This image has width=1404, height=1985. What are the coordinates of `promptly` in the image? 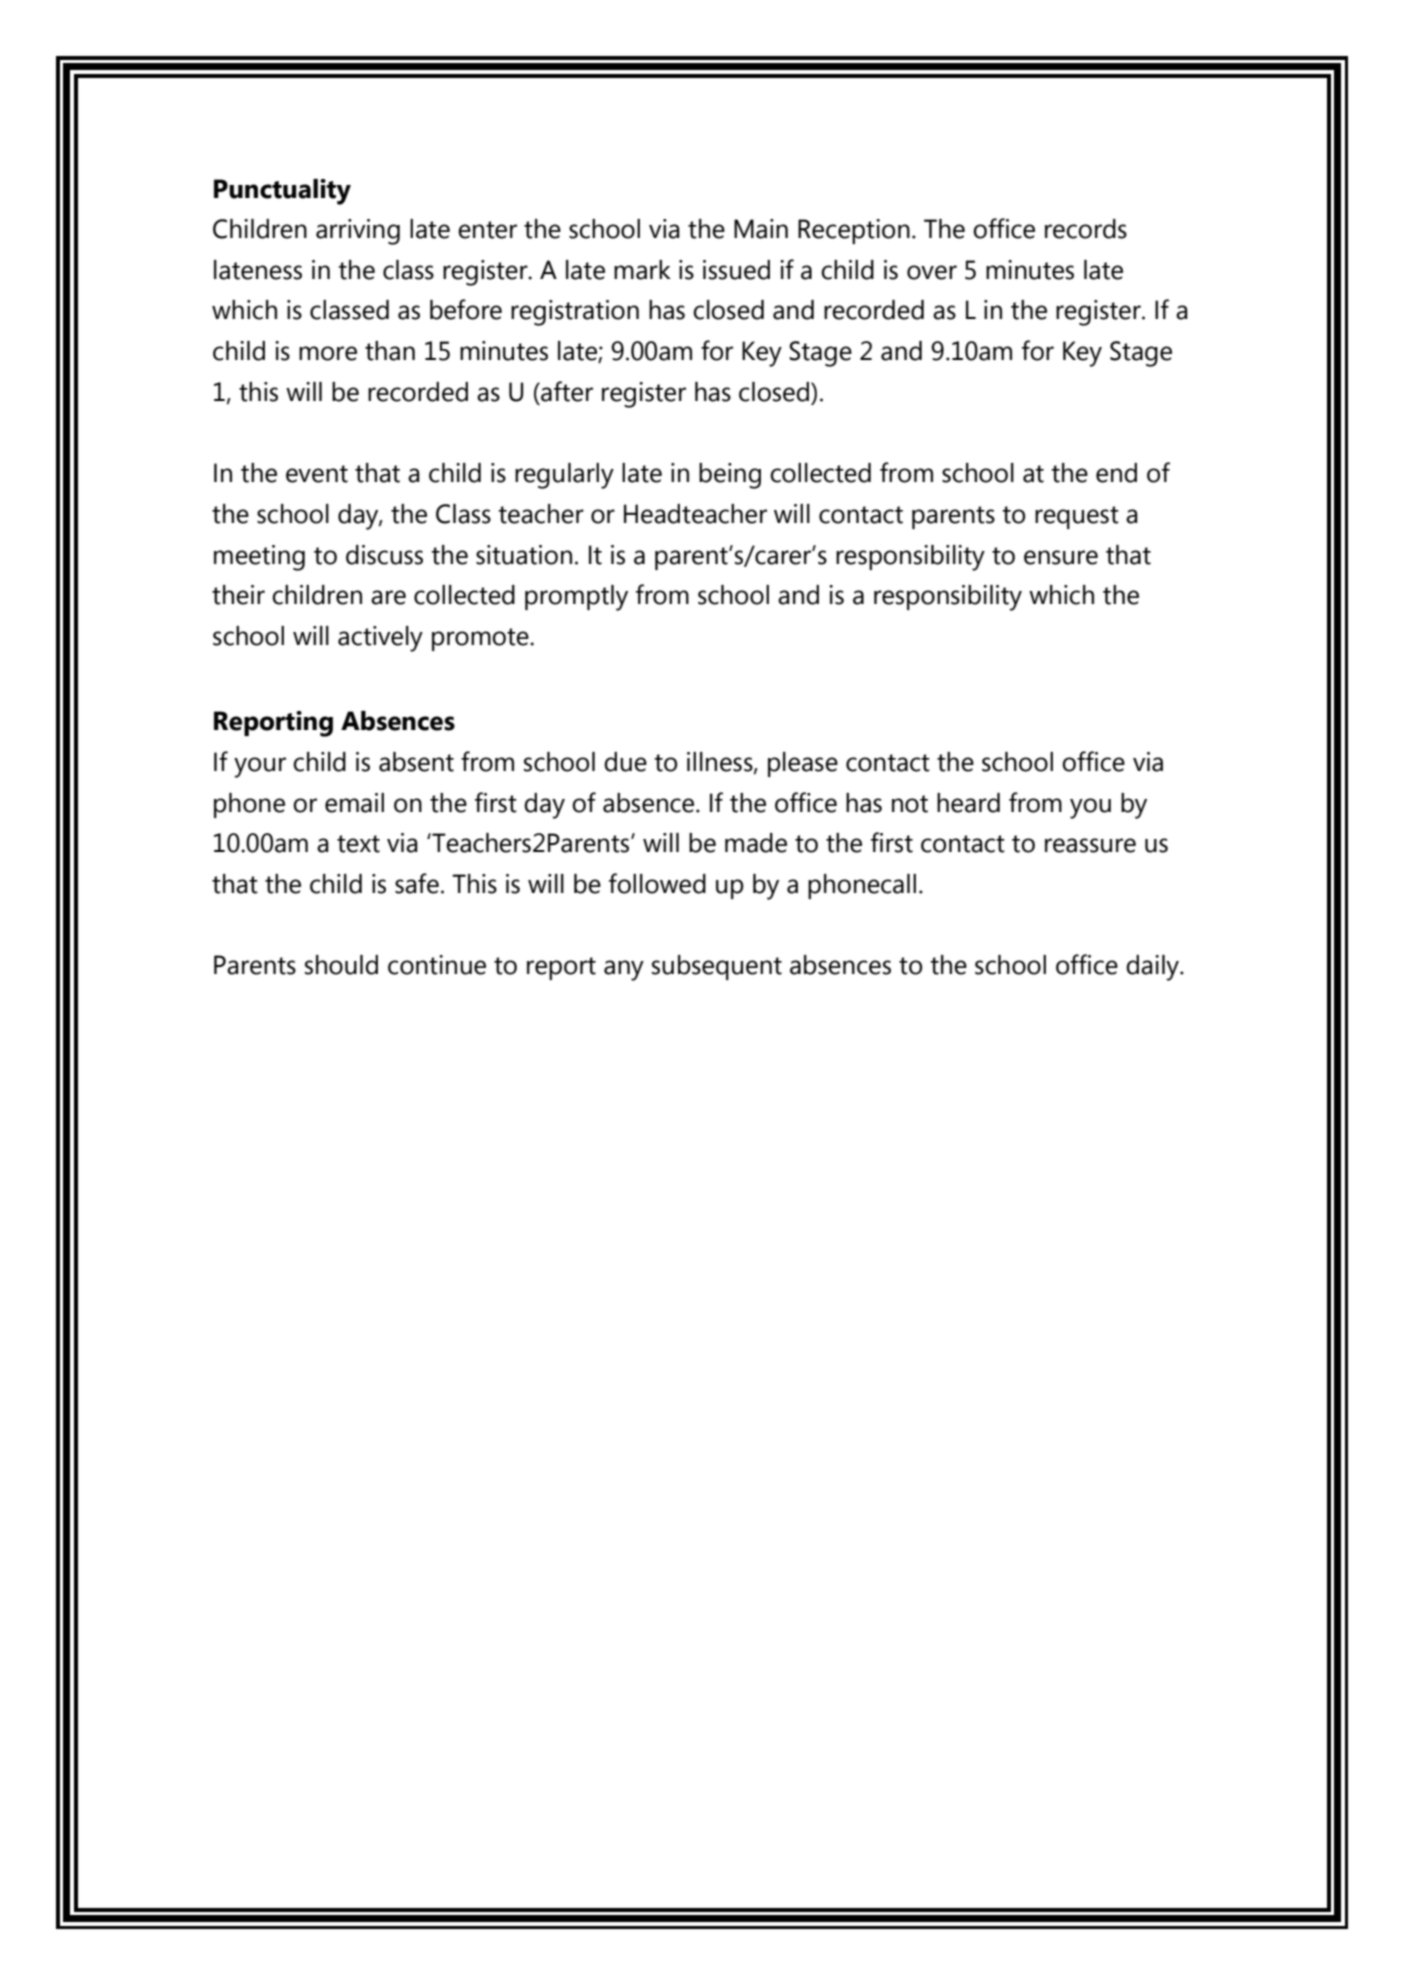 It's located at (576, 598).
